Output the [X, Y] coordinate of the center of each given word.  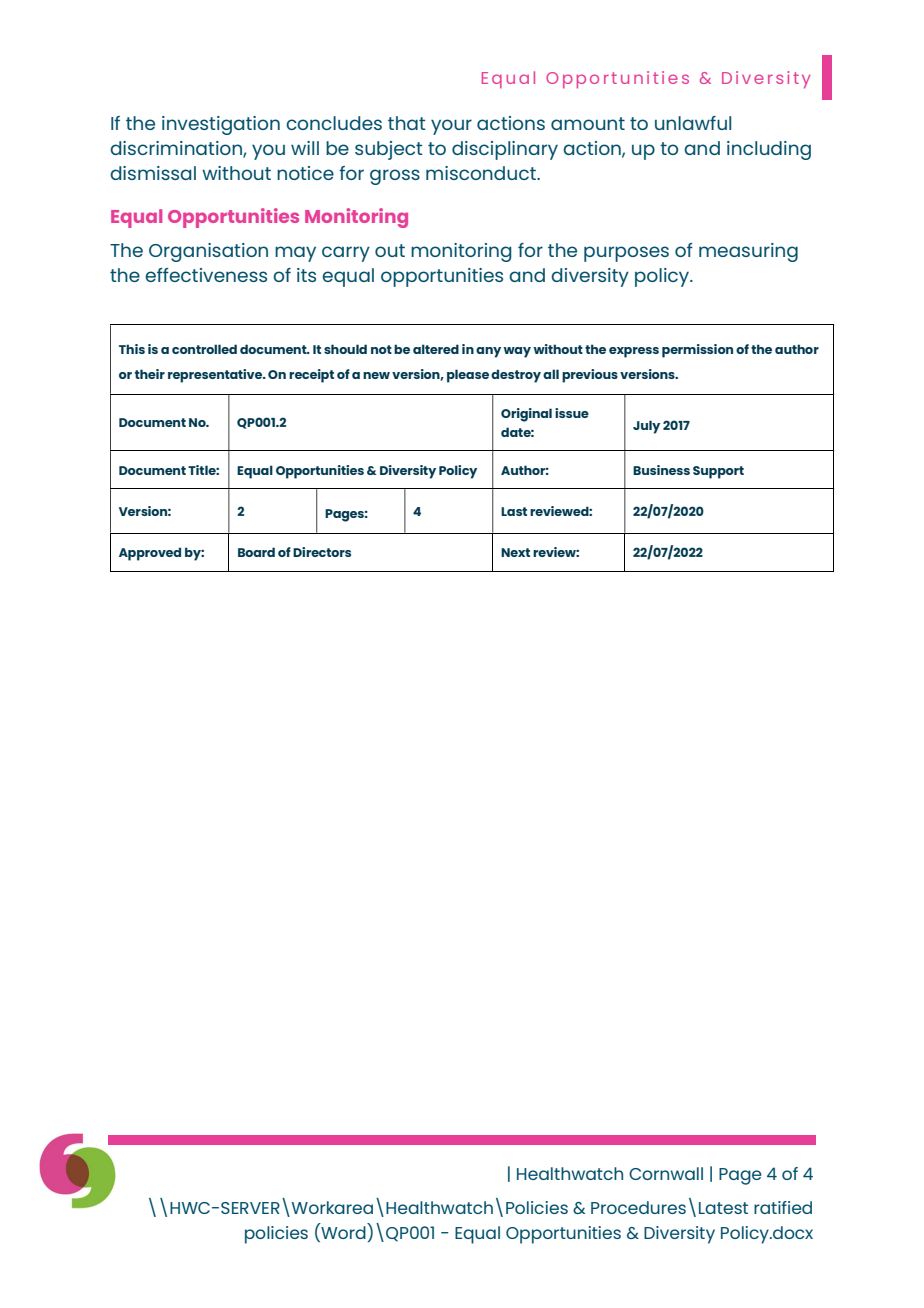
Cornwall [666, 1173]
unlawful [693, 123]
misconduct [482, 173]
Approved [150, 554]
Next [515, 552]
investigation [221, 125]
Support [718, 472]
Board [256, 552]
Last [514, 511]
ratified [783, 1207]
